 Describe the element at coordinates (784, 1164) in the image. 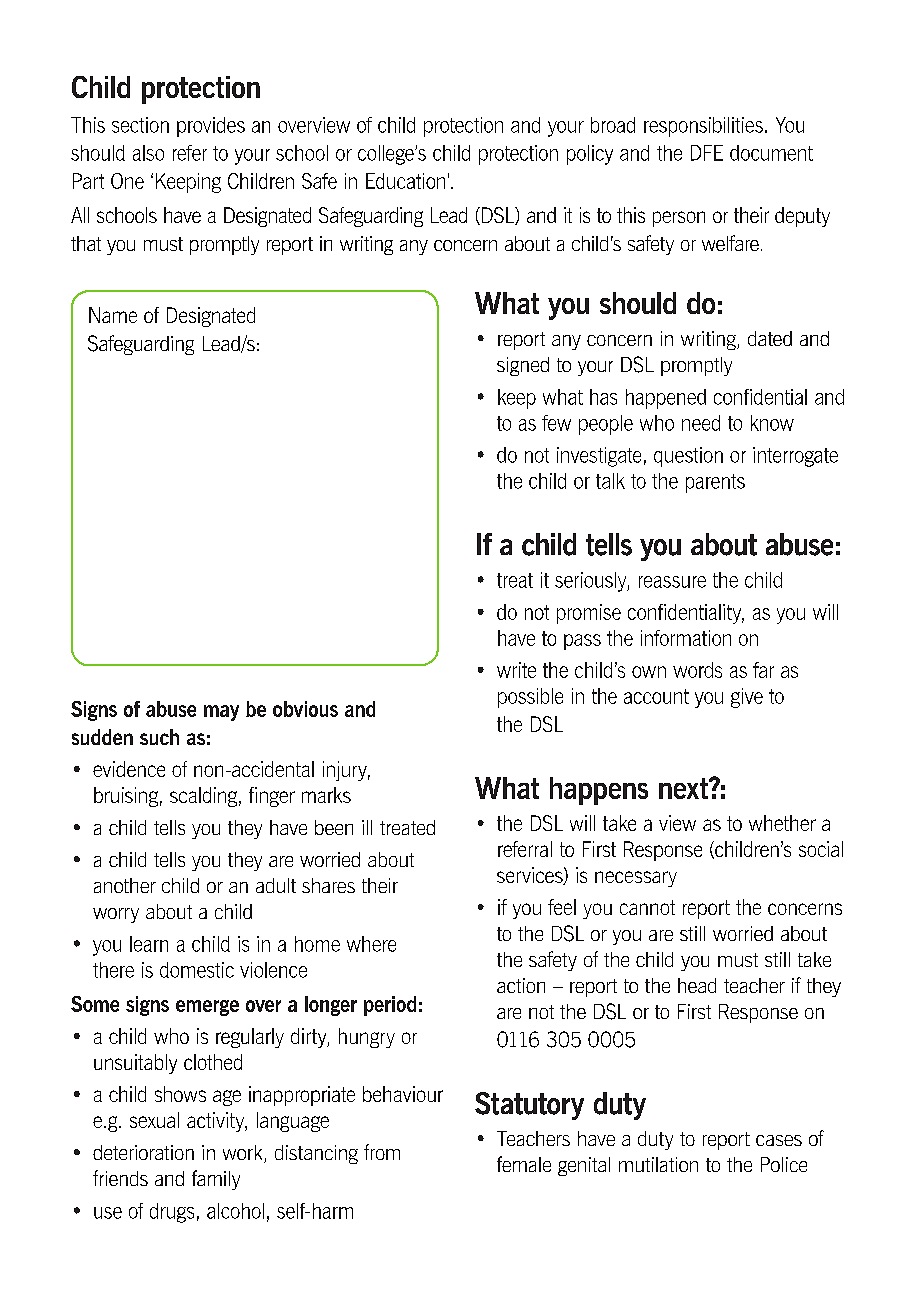

I see `Police` at that location.
